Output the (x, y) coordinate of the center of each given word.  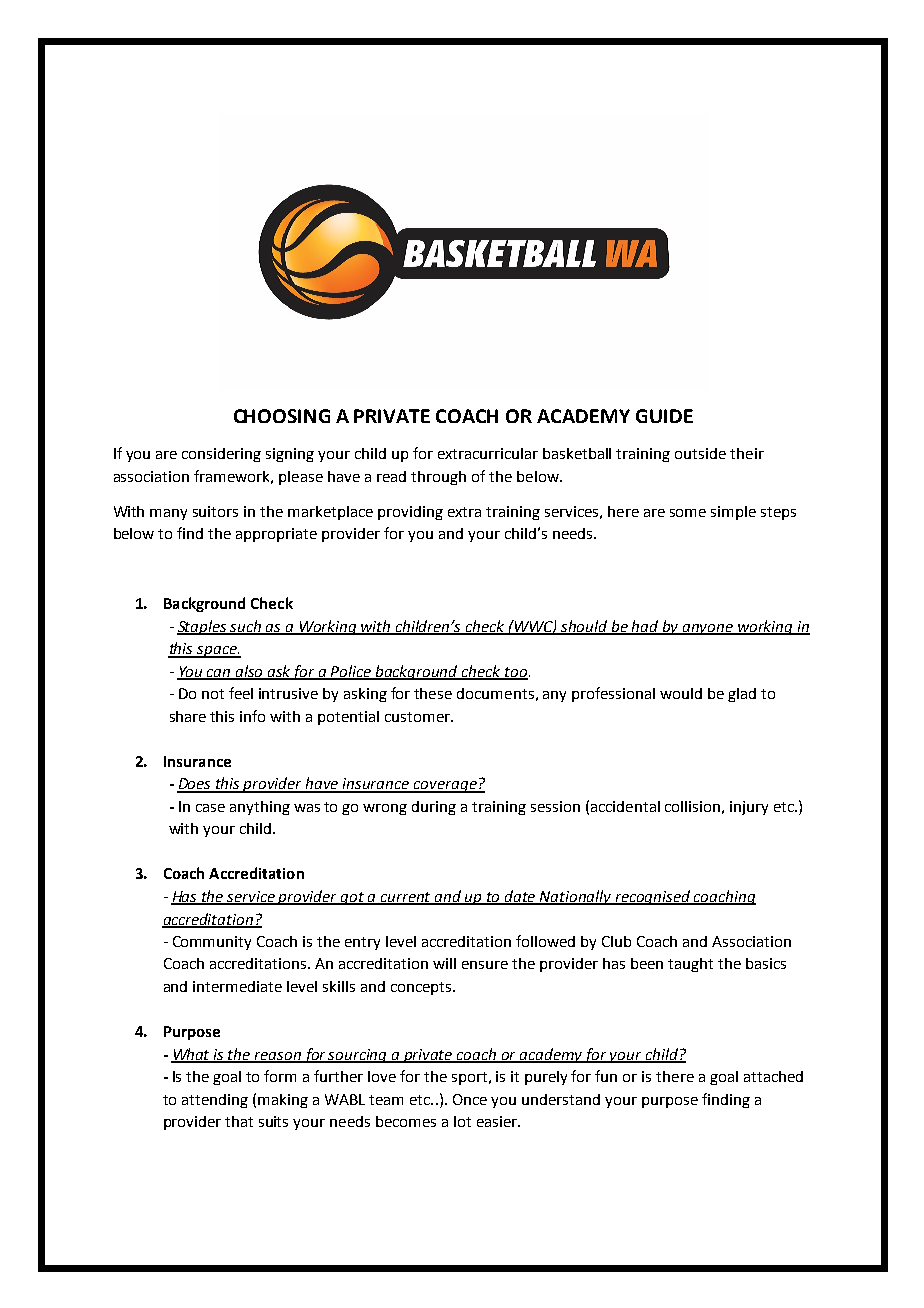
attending (215, 1101)
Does (195, 785)
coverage (445, 787)
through (438, 478)
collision (692, 806)
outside (700, 453)
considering (221, 455)
